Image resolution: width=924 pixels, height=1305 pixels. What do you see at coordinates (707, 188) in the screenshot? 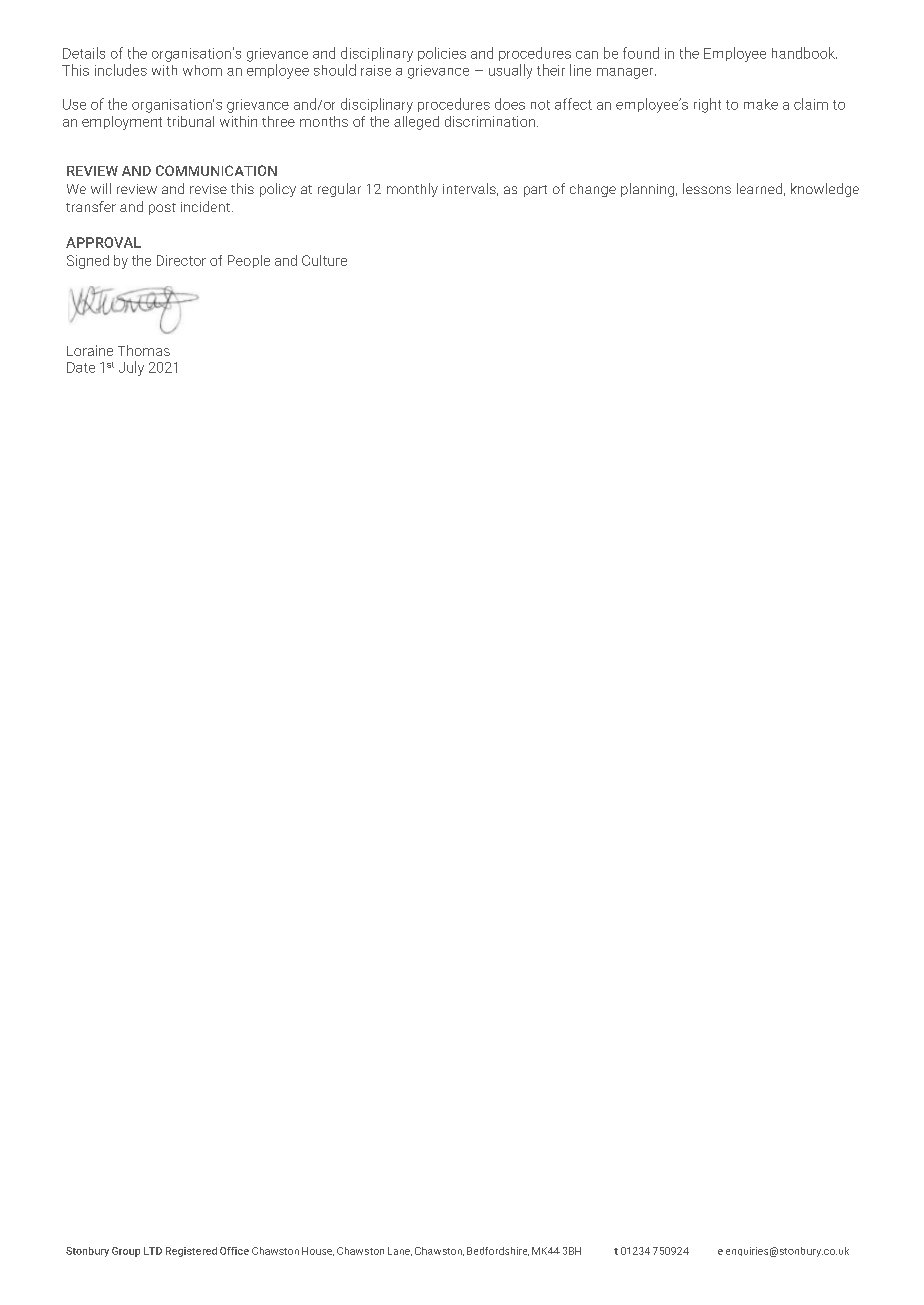
I see `lessons` at bounding box center [707, 188].
